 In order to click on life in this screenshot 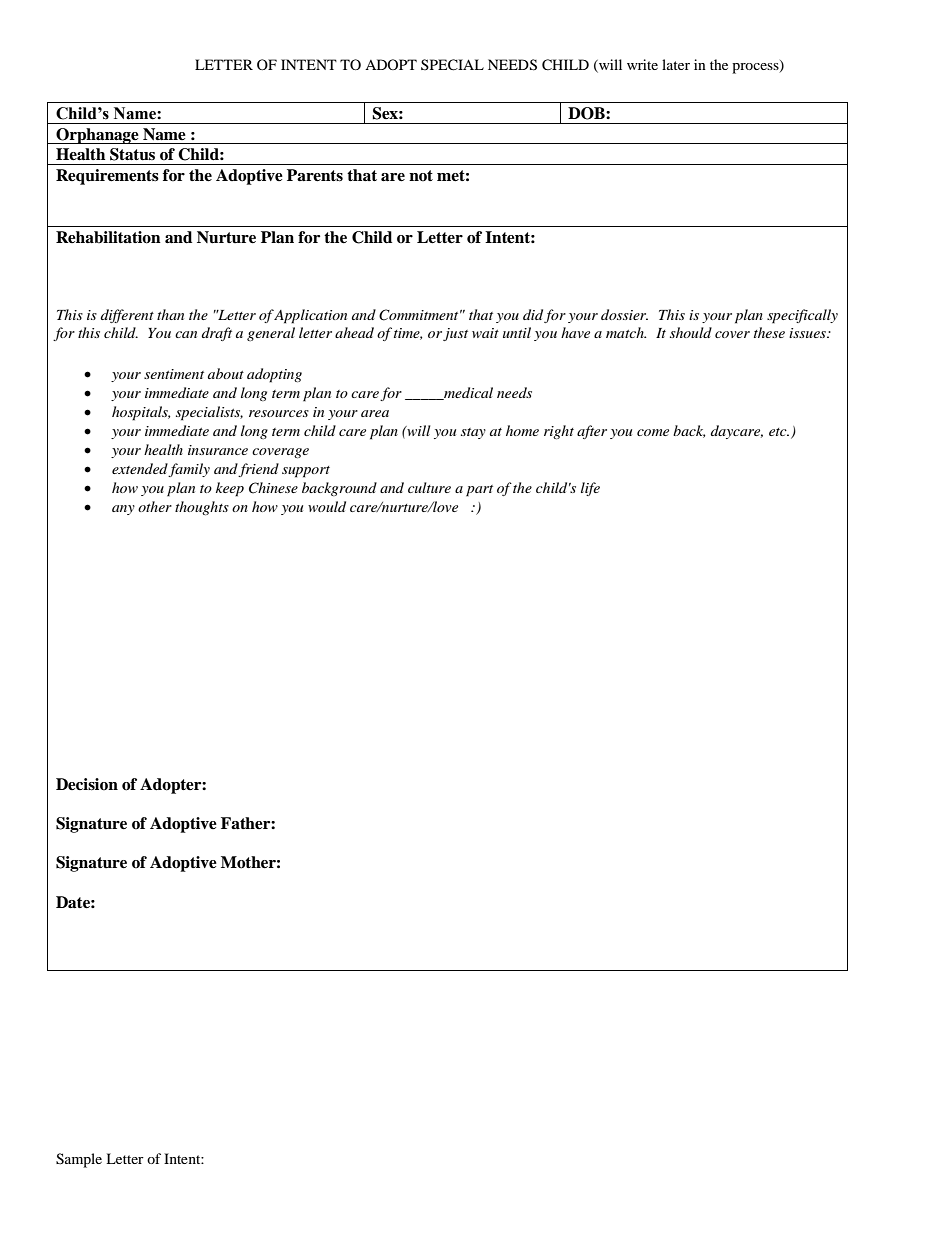, I will do `click(590, 489)`.
